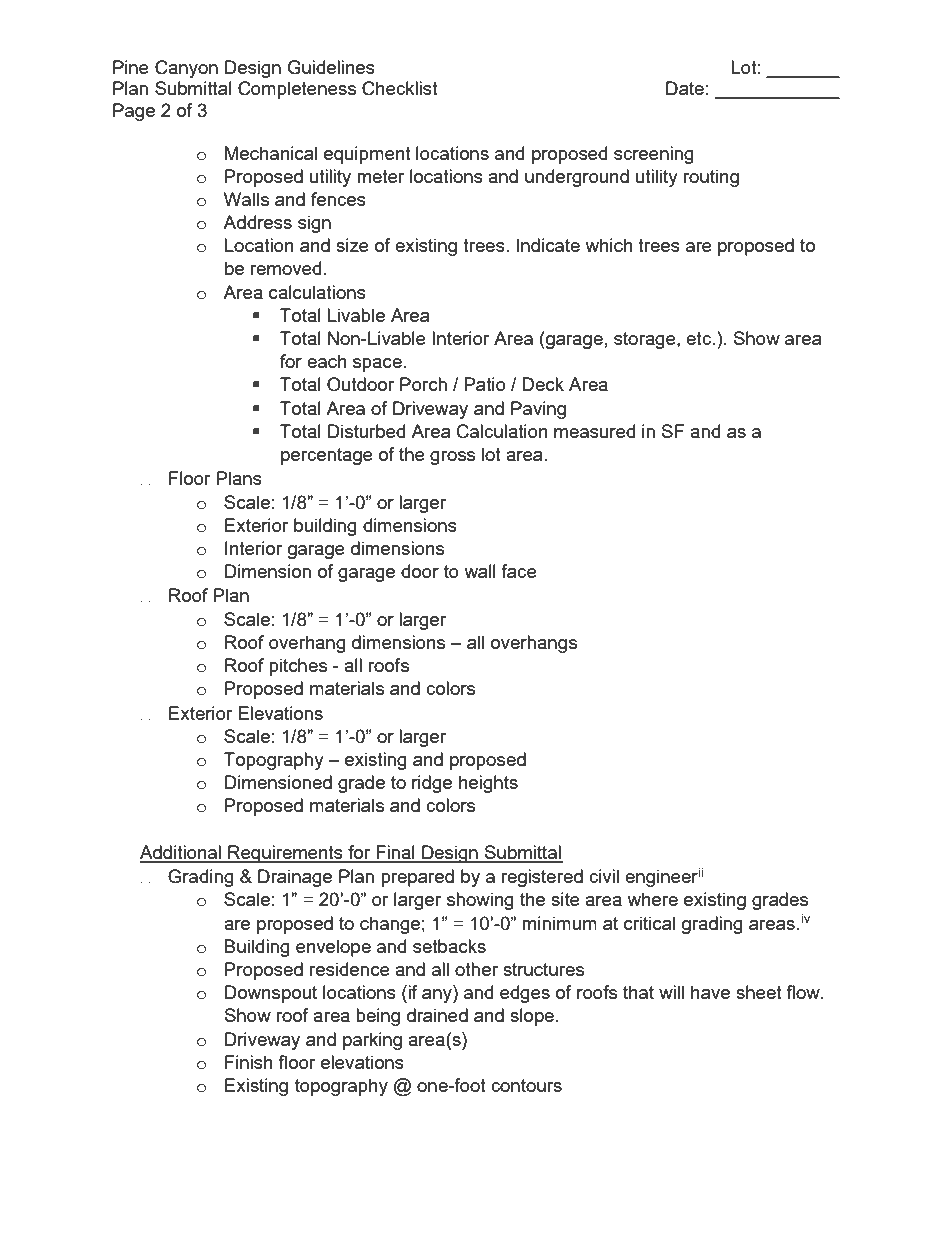  What do you see at coordinates (700, 338) in the screenshot?
I see `etc` at bounding box center [700, 338].
